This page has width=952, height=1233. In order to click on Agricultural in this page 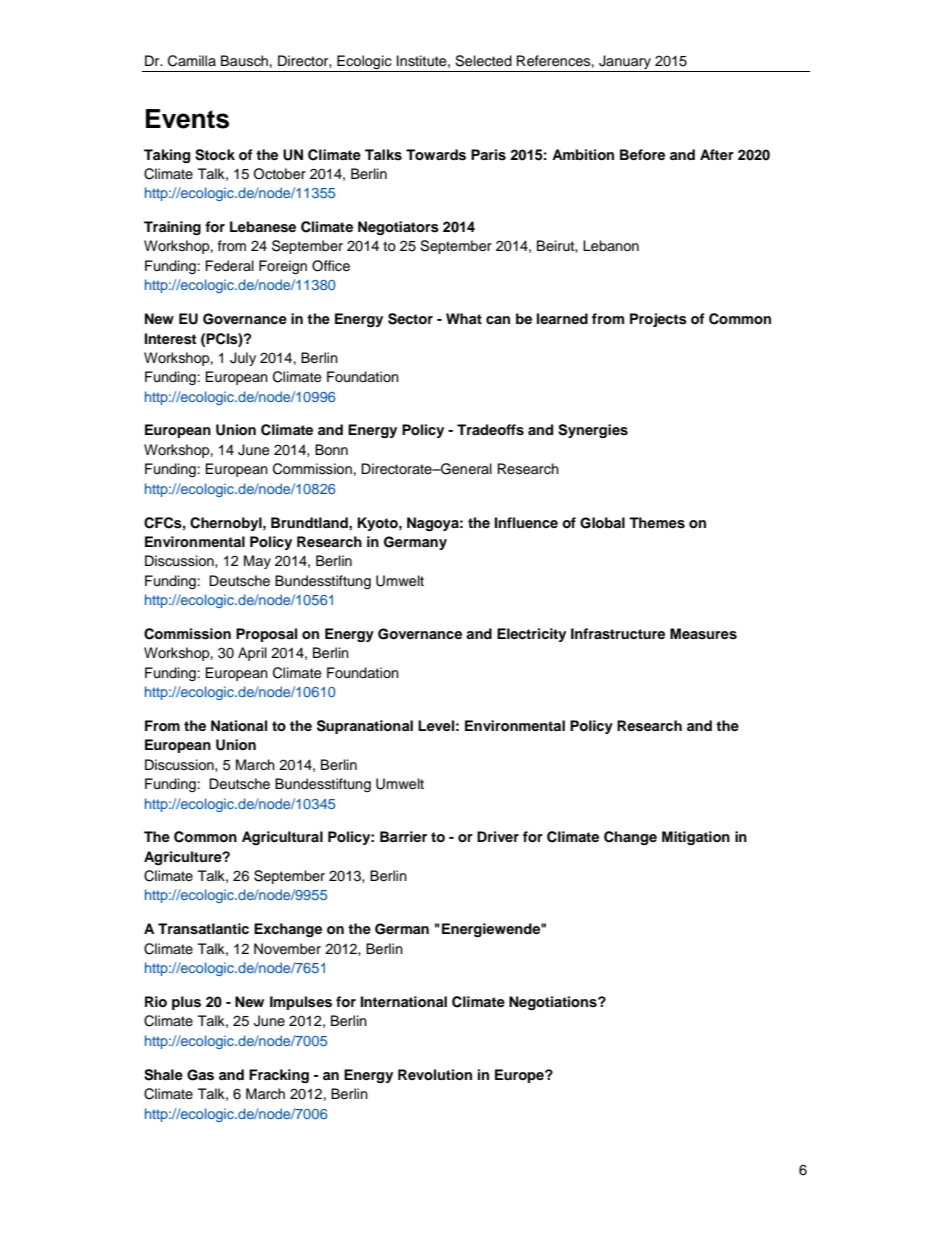, I will do `click(282, 838)`.
